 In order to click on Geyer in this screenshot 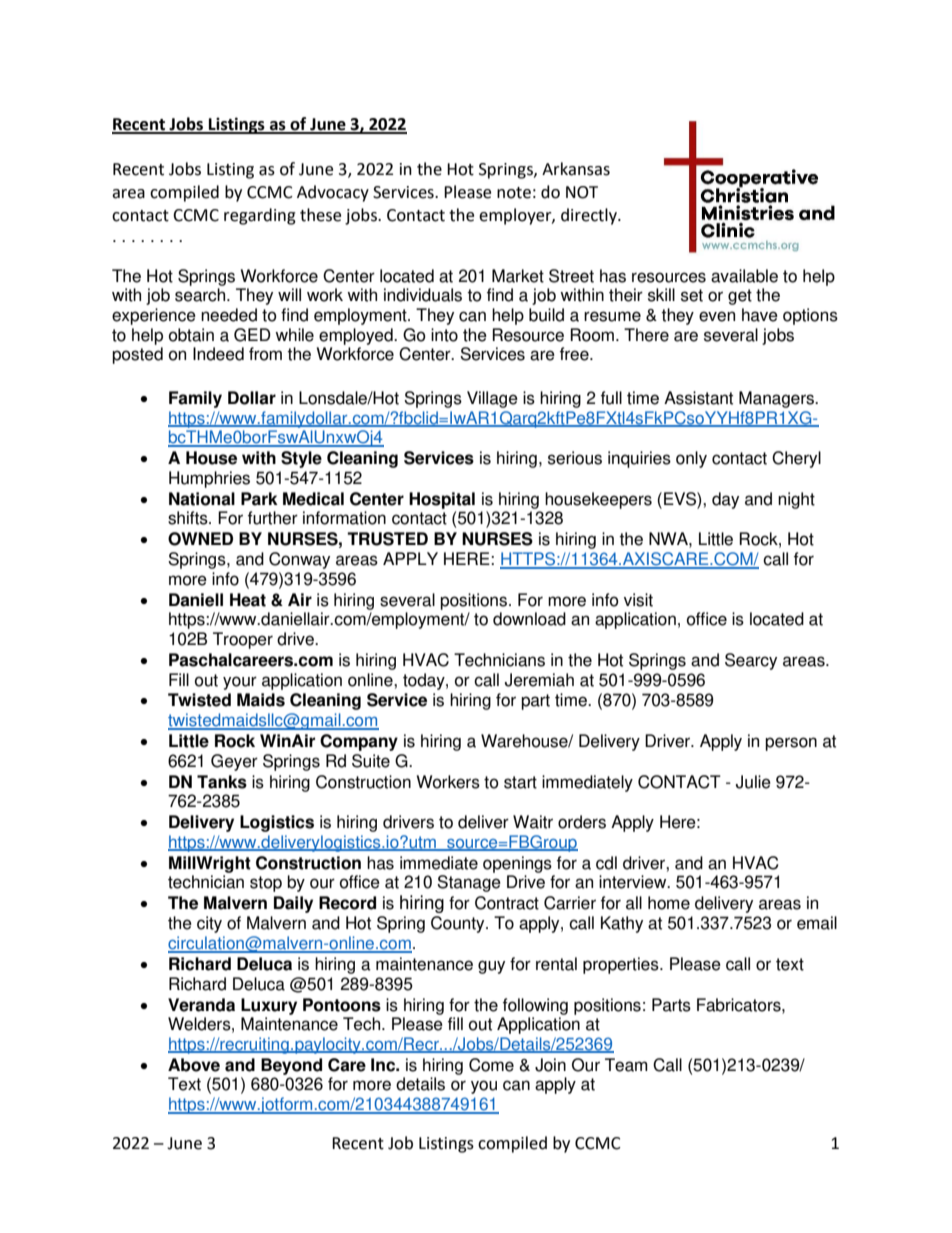, I will do `click(234, 762)`.
